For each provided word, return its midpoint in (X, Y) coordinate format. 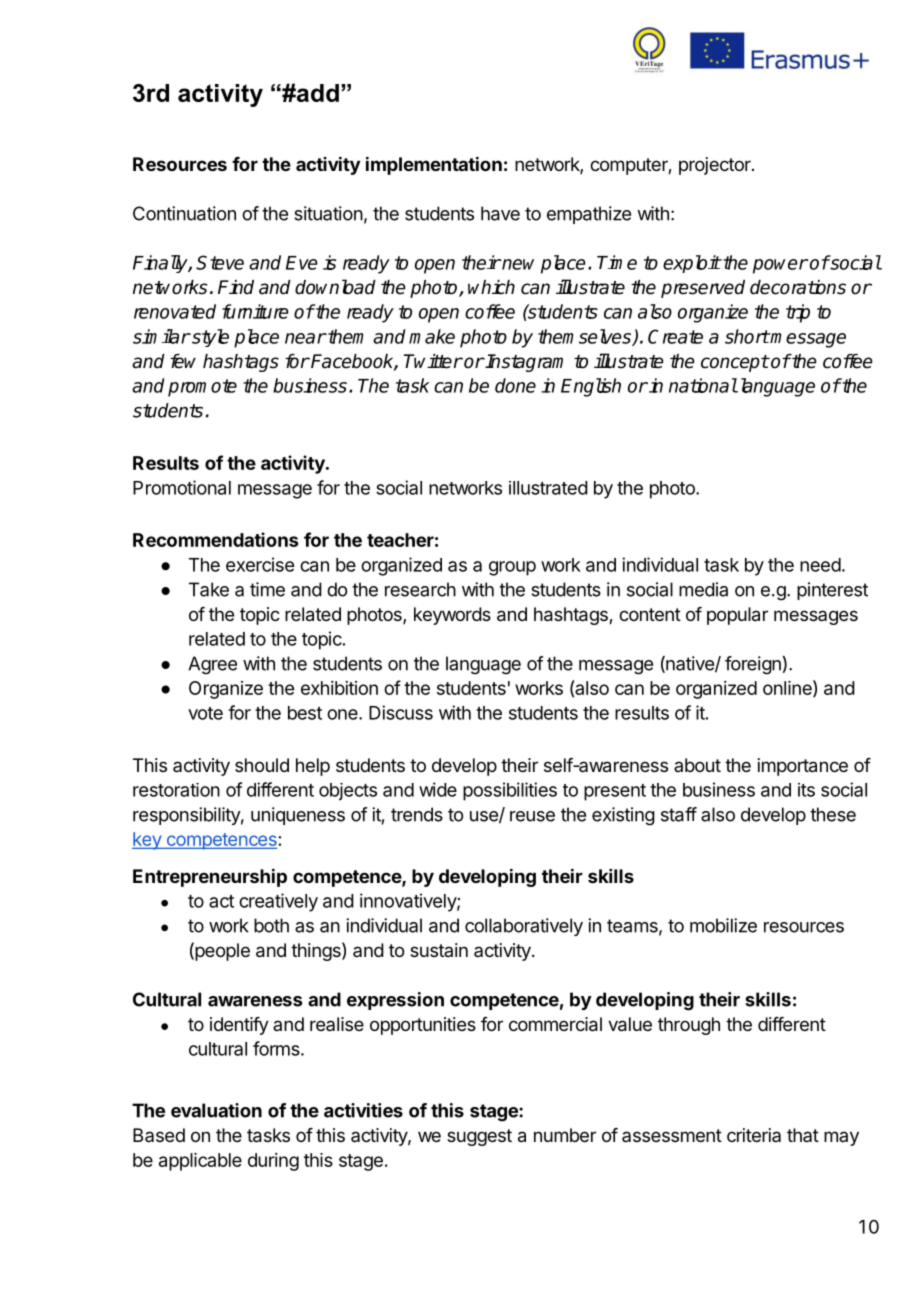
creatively (278, 902)
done (515, 385)
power (780, 266)
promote (202, 388)
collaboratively (524, 927)
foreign (753, 665)
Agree (212, 665)
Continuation (184, 213)
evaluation (216, 1110)
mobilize (723, 925)
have (500, 213)
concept (735, 363)
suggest (479, 1137)
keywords (452, 616)
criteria (754, 1135)
